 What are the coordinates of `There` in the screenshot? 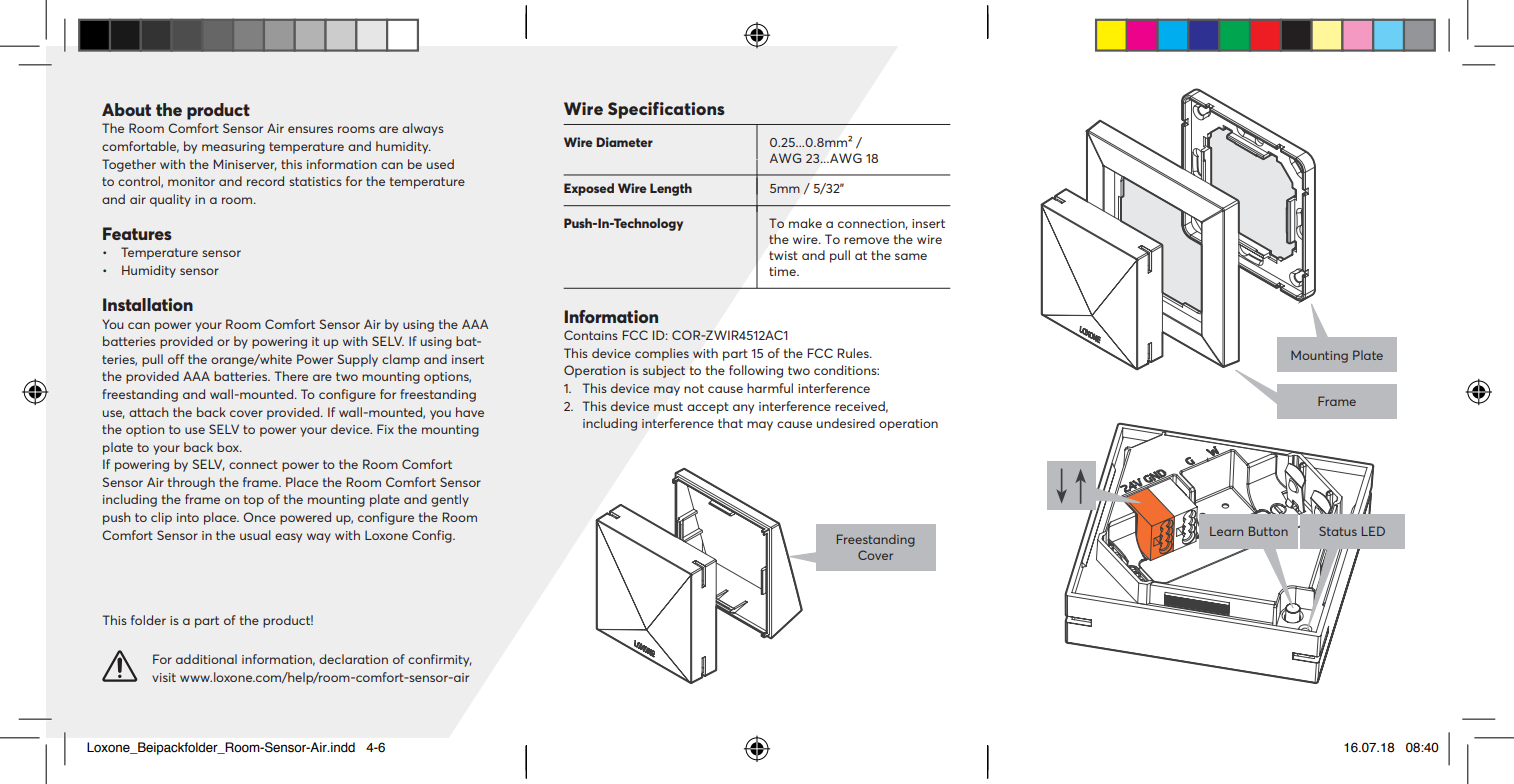 It's located at (291, 376).
